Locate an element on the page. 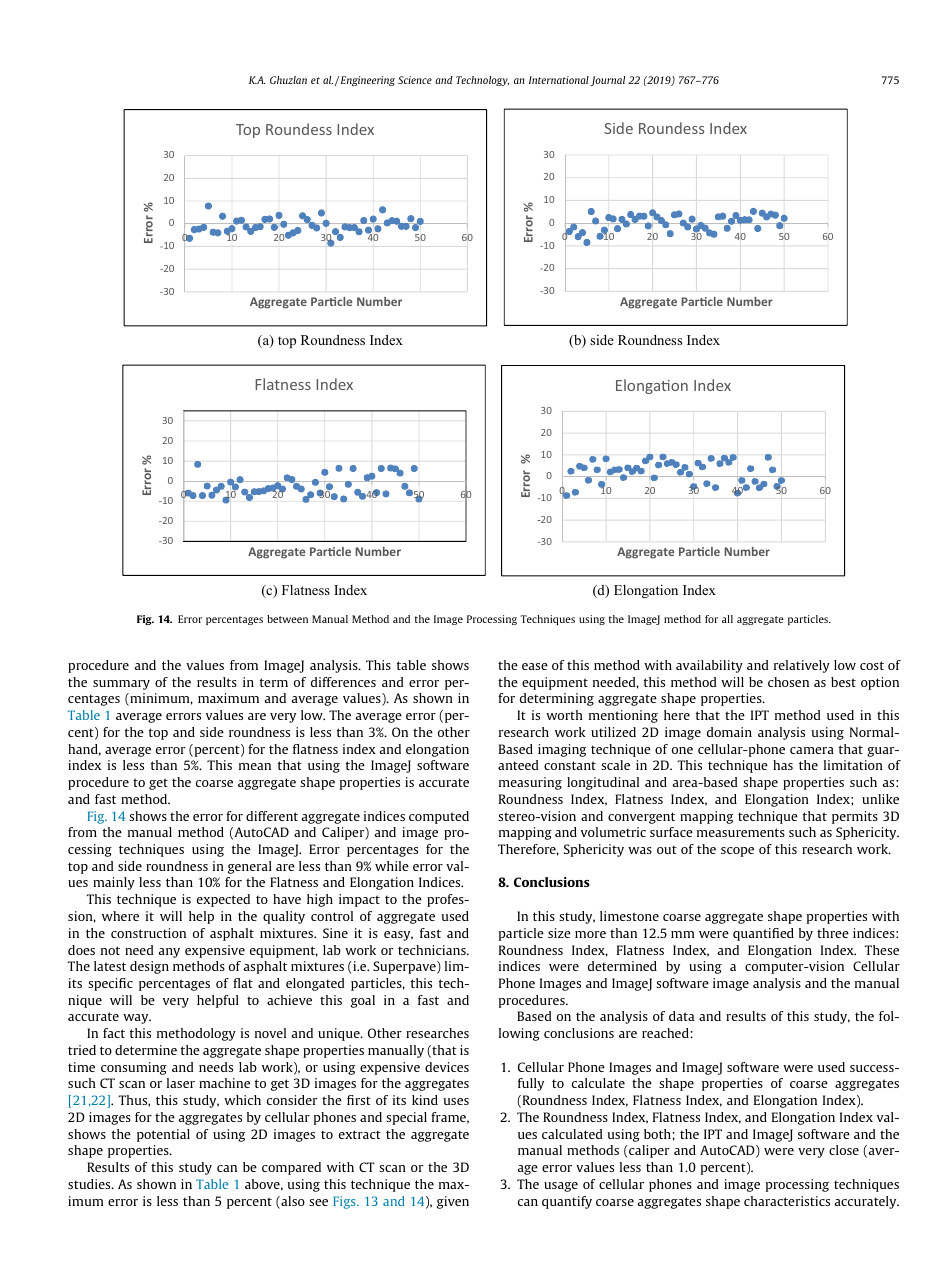 The image size is (952, 1270). International is located at coordinates (559, 80).
